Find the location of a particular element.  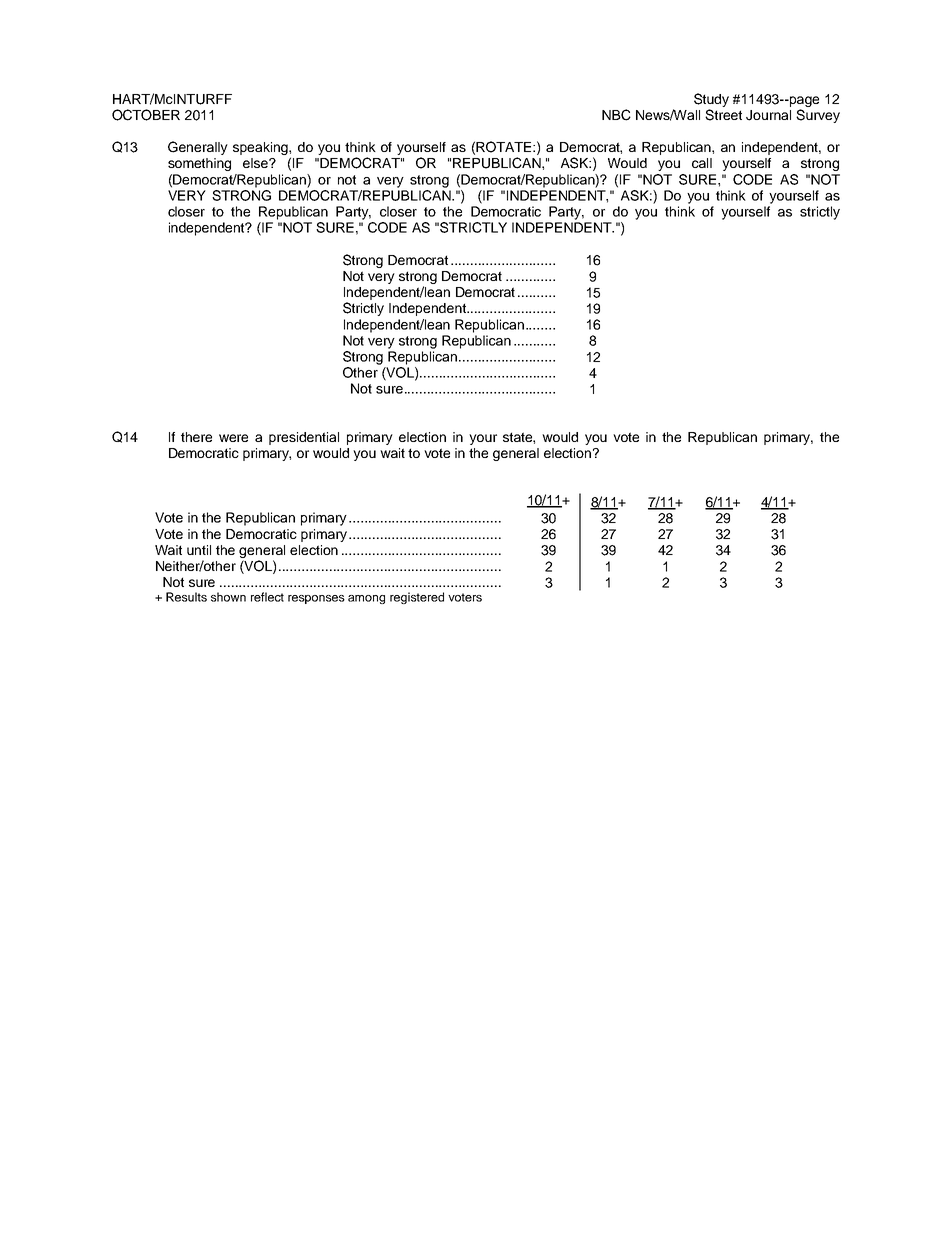

registered is located at coordinates (417, 598).
